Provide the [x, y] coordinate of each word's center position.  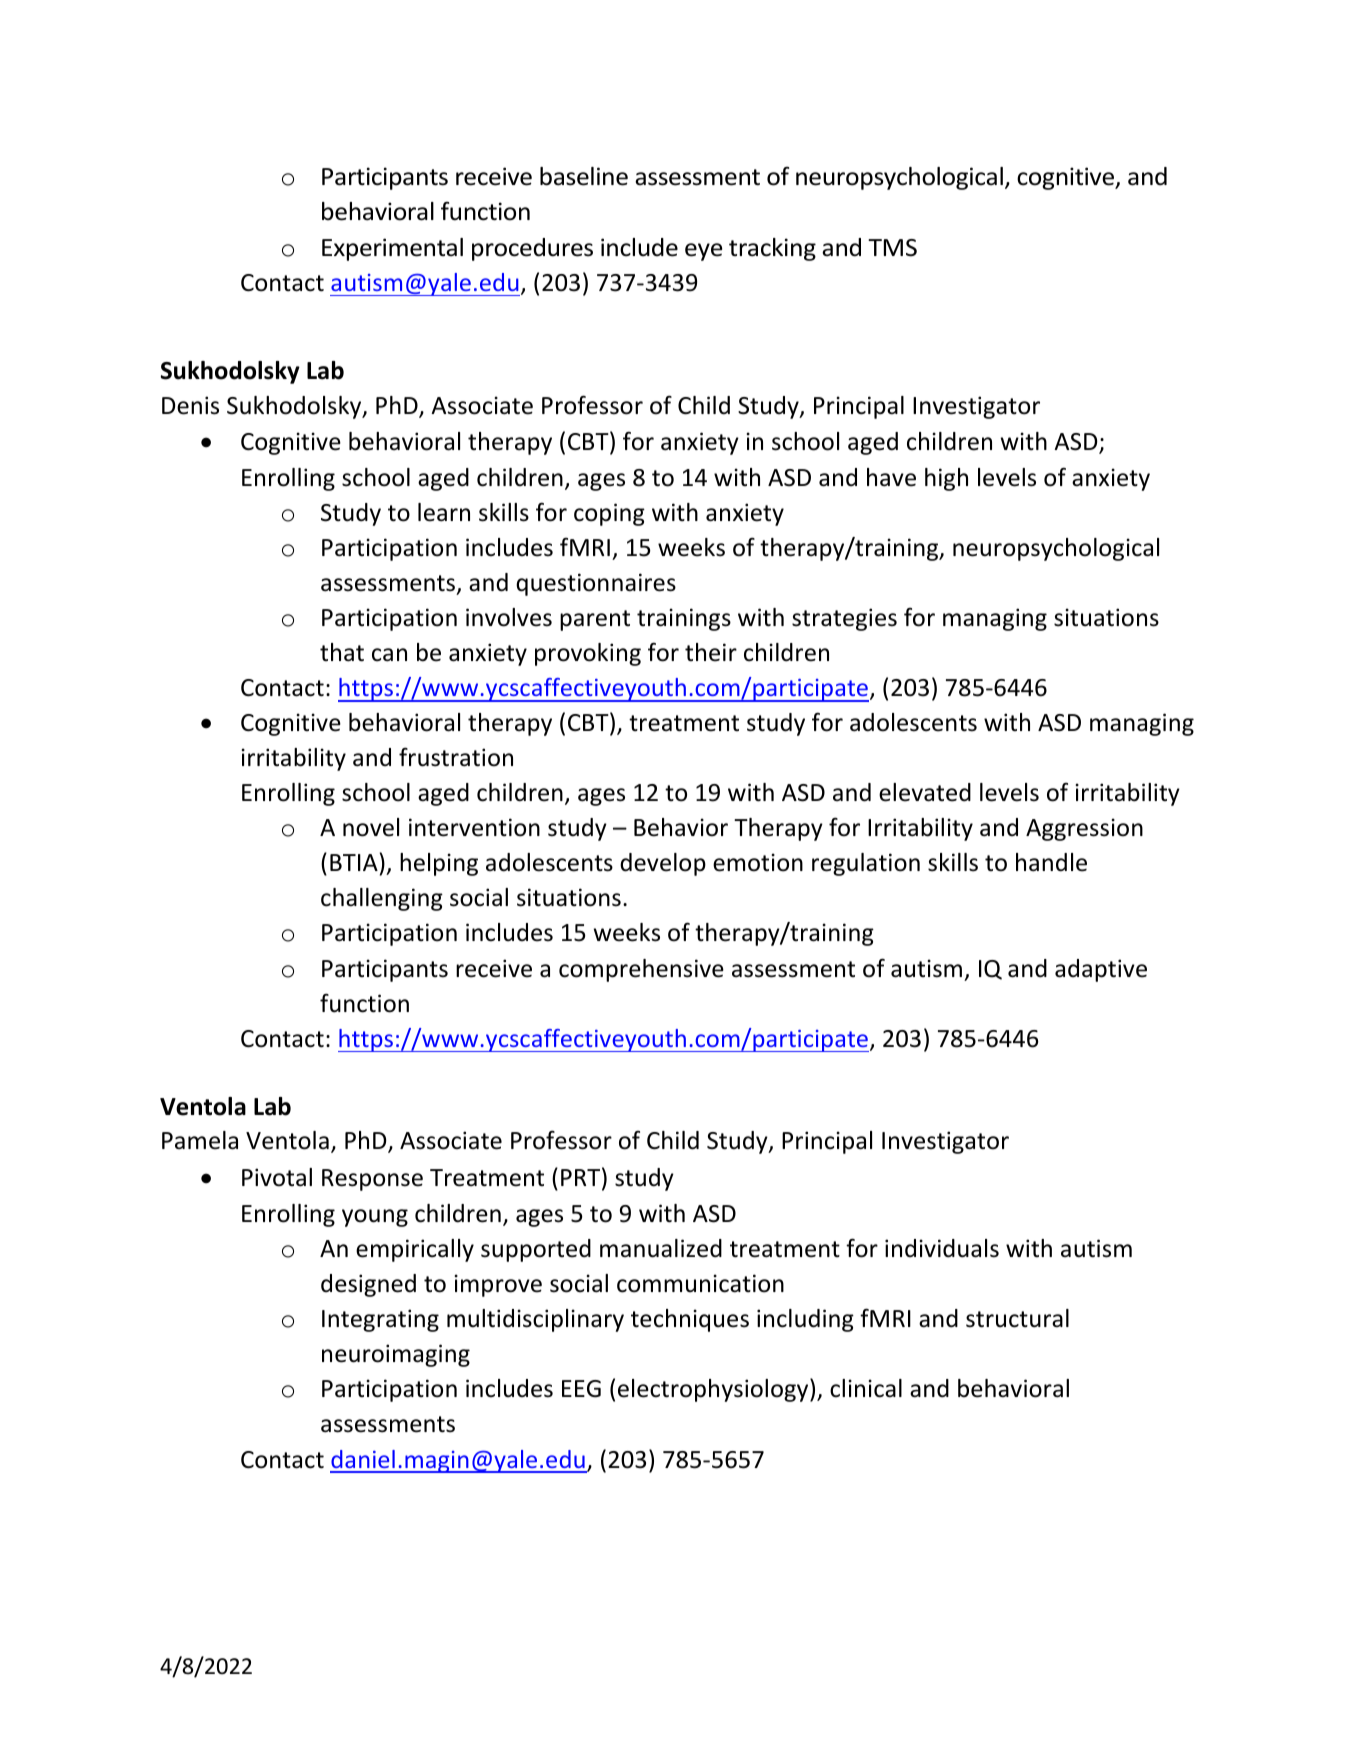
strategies [844, 619]
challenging [382, 899]
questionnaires [596, 584]
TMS [892, 248]
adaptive [1101, 970]
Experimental [392, 249]
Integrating [380, 1320]
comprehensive [641, 970]
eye [703, 252]
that [342, 652]
